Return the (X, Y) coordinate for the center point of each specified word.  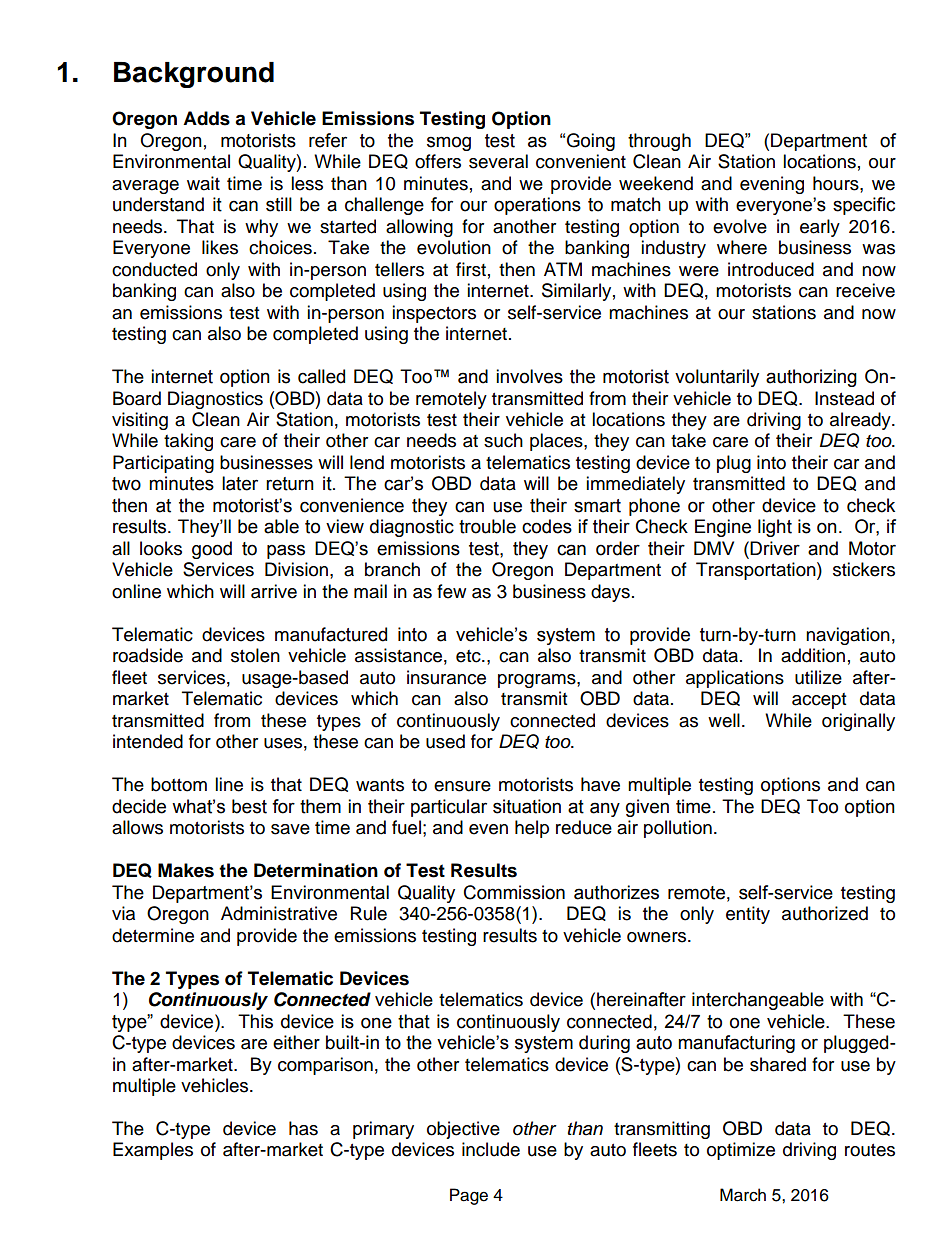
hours (837, 183)
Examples (153, 1151)
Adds (206, 118)
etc (469, 656)
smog (449, 143)
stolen (255, 655)
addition (813, 655)
